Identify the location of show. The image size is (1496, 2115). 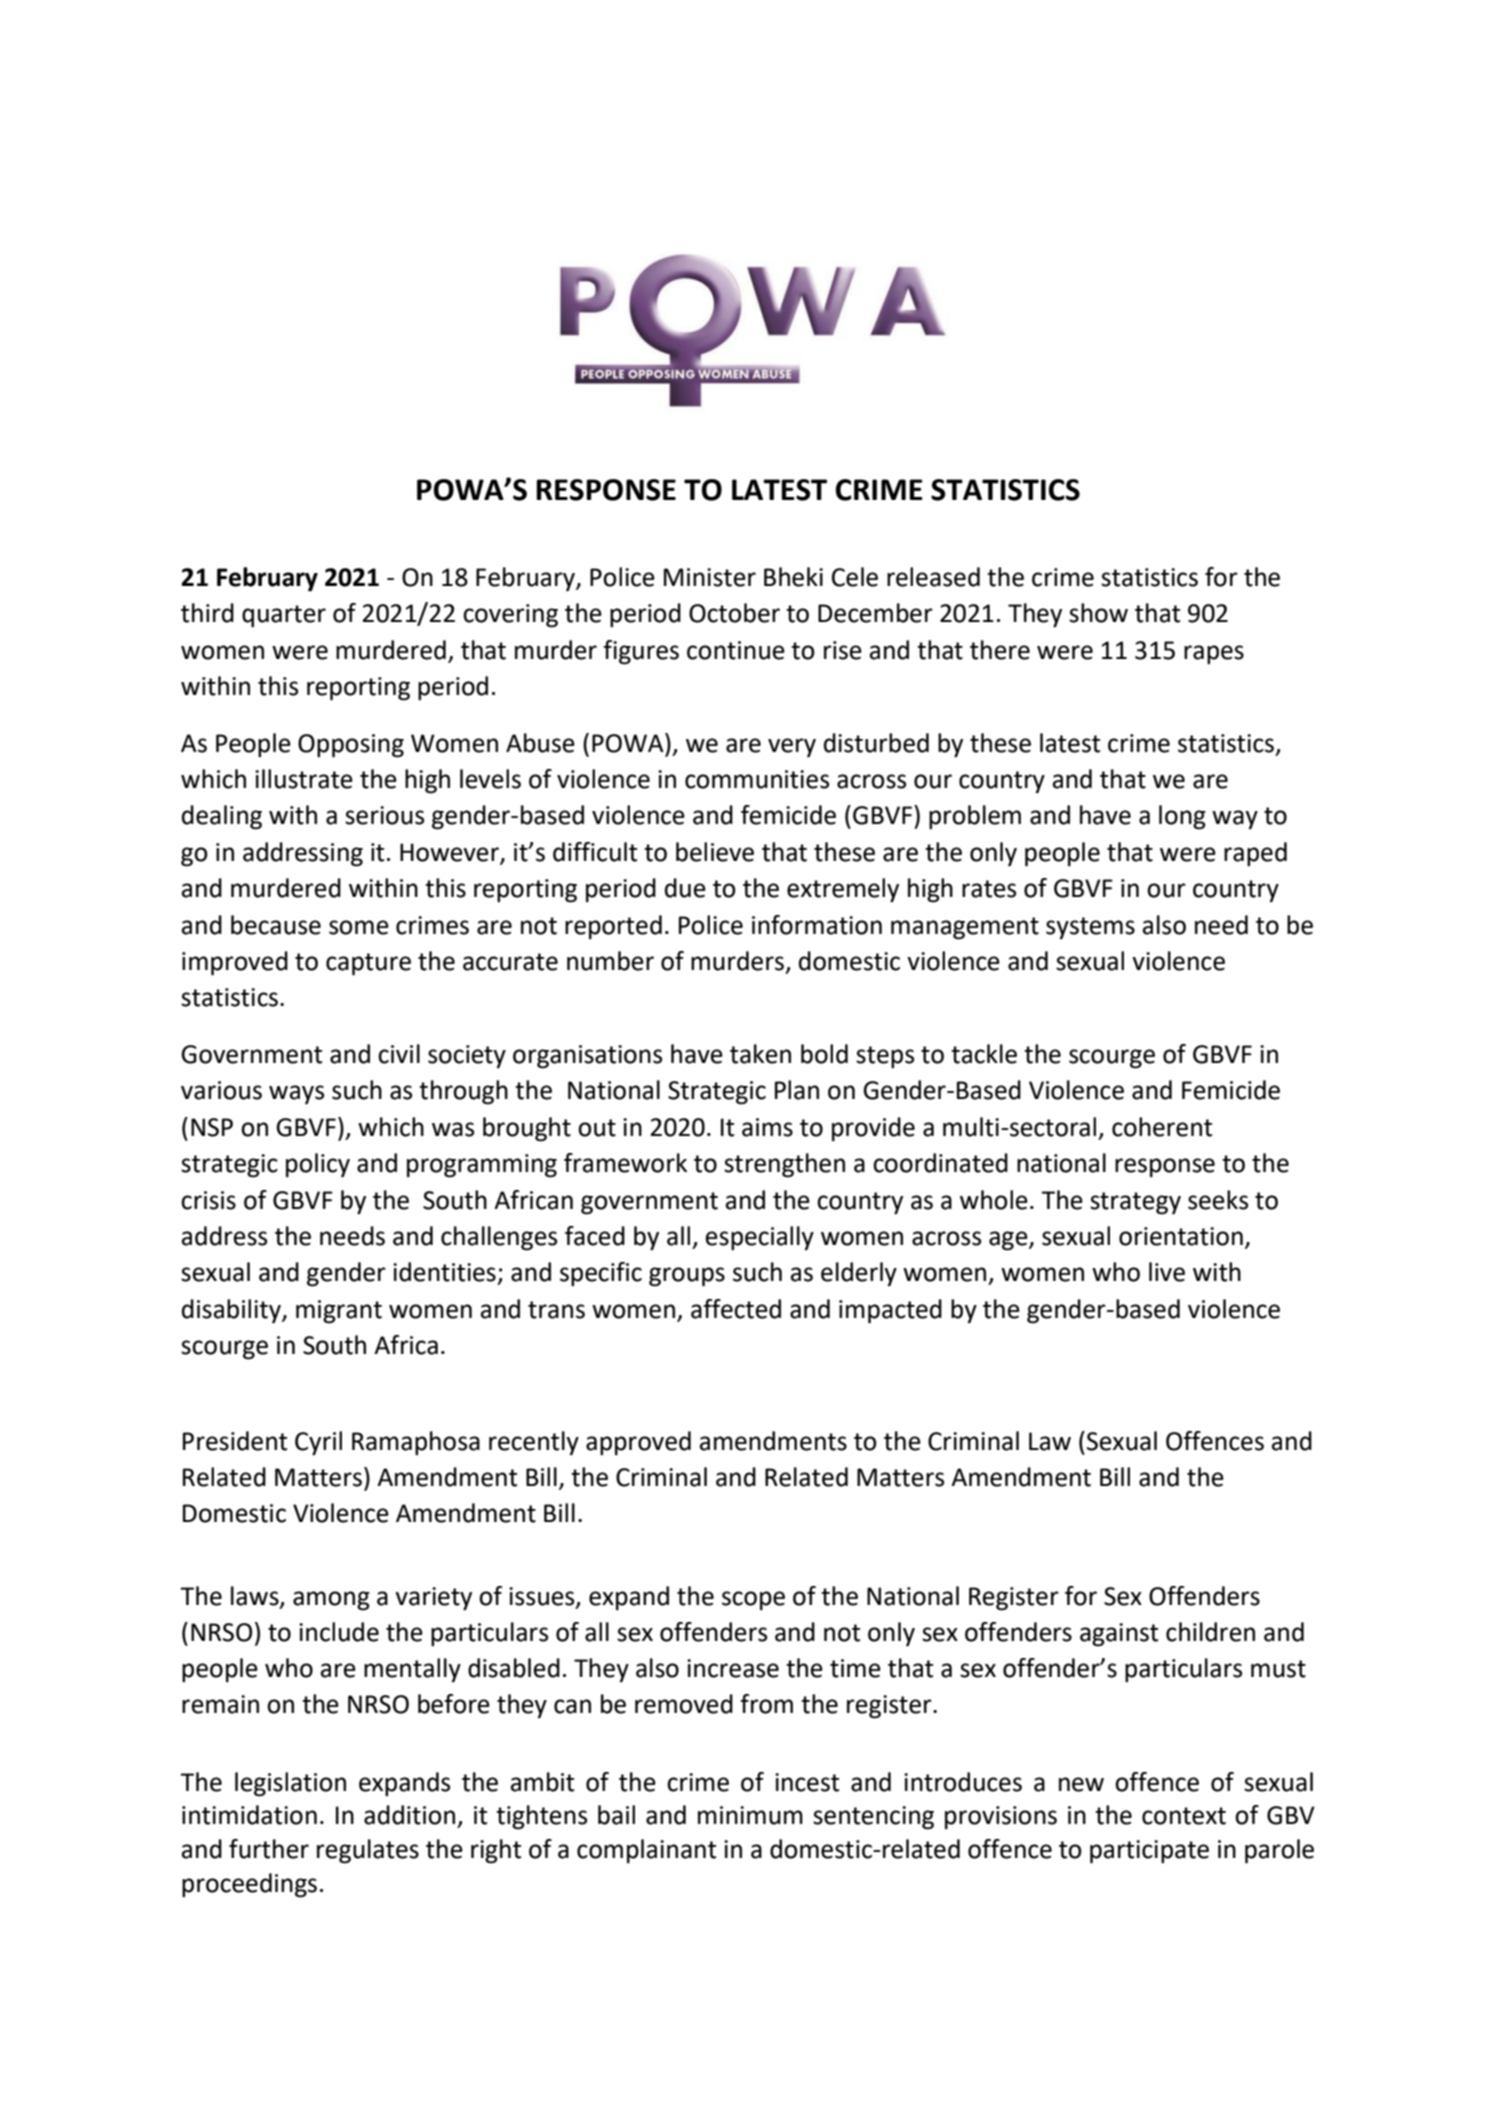
(1098, 613).
